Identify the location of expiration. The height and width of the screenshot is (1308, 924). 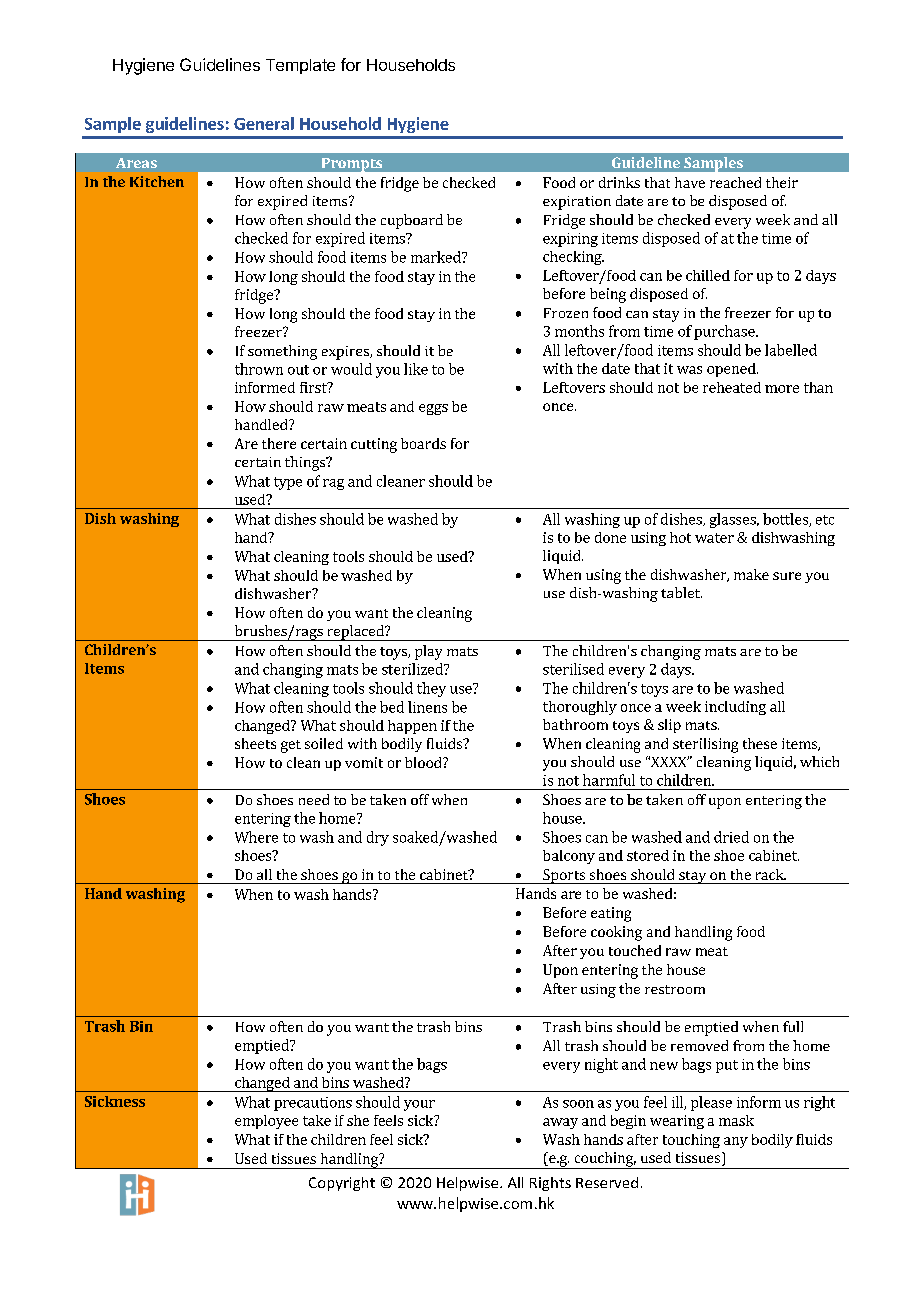
(577, 203).
